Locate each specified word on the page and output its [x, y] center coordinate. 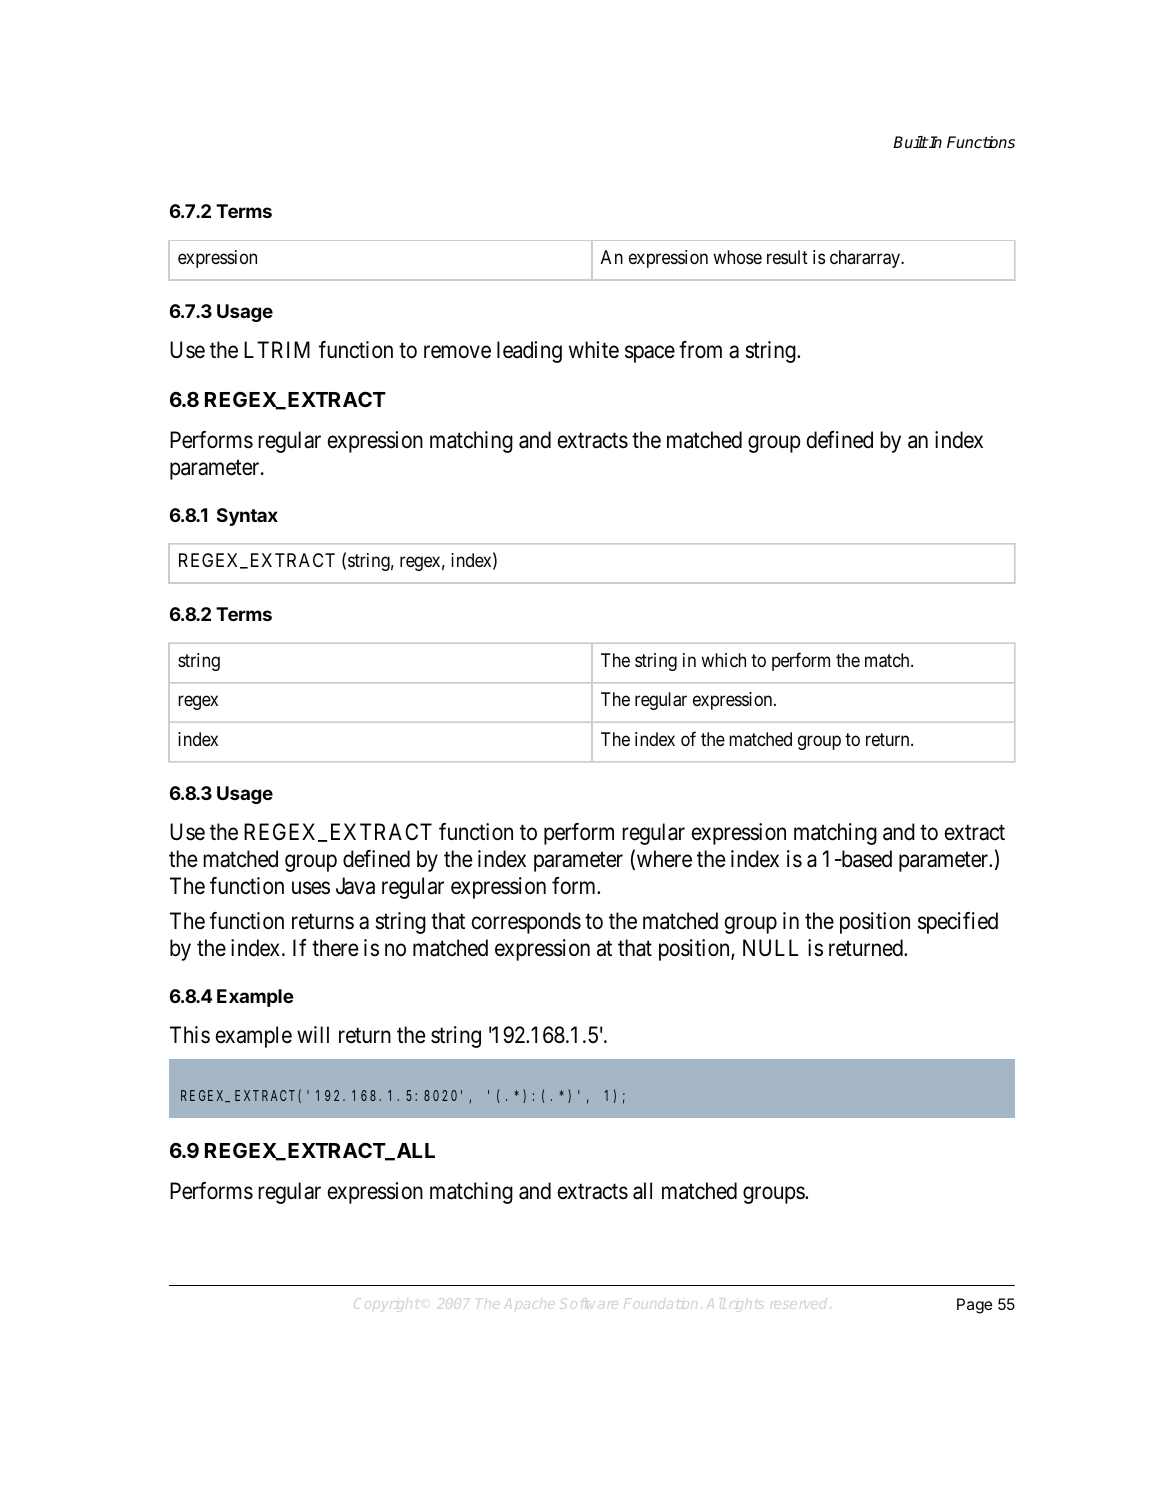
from [700, 350]
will [313, 1034]
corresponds [526, 923]
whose [737, 257]
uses [311, 888]
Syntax [247, 517]
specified [958, 923]
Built [910, 142]
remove [457, 352]
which [723, 660]
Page [974, 1306]
